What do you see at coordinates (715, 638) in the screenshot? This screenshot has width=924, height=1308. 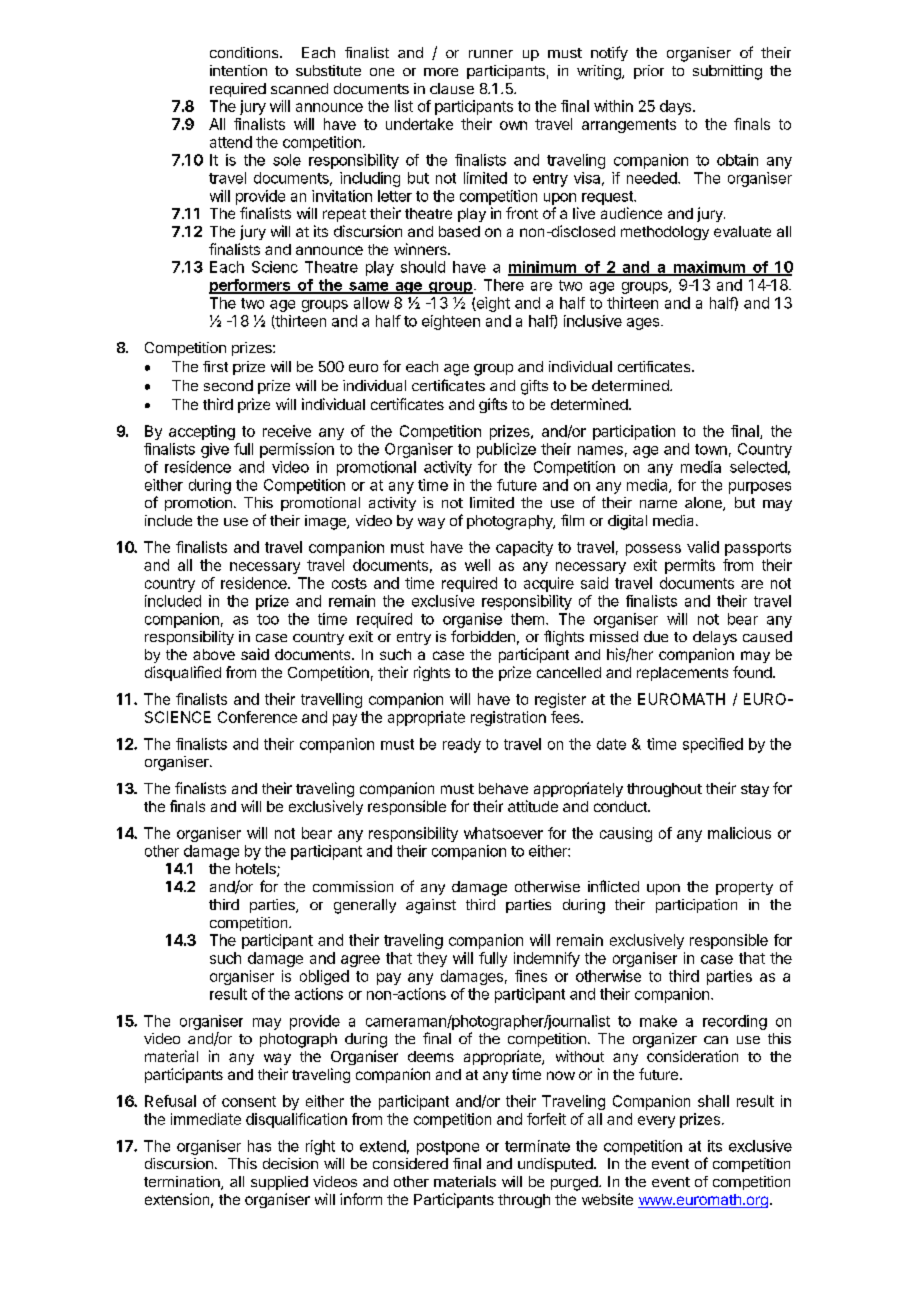 I see `delays` at bounding box center [715, 638].
